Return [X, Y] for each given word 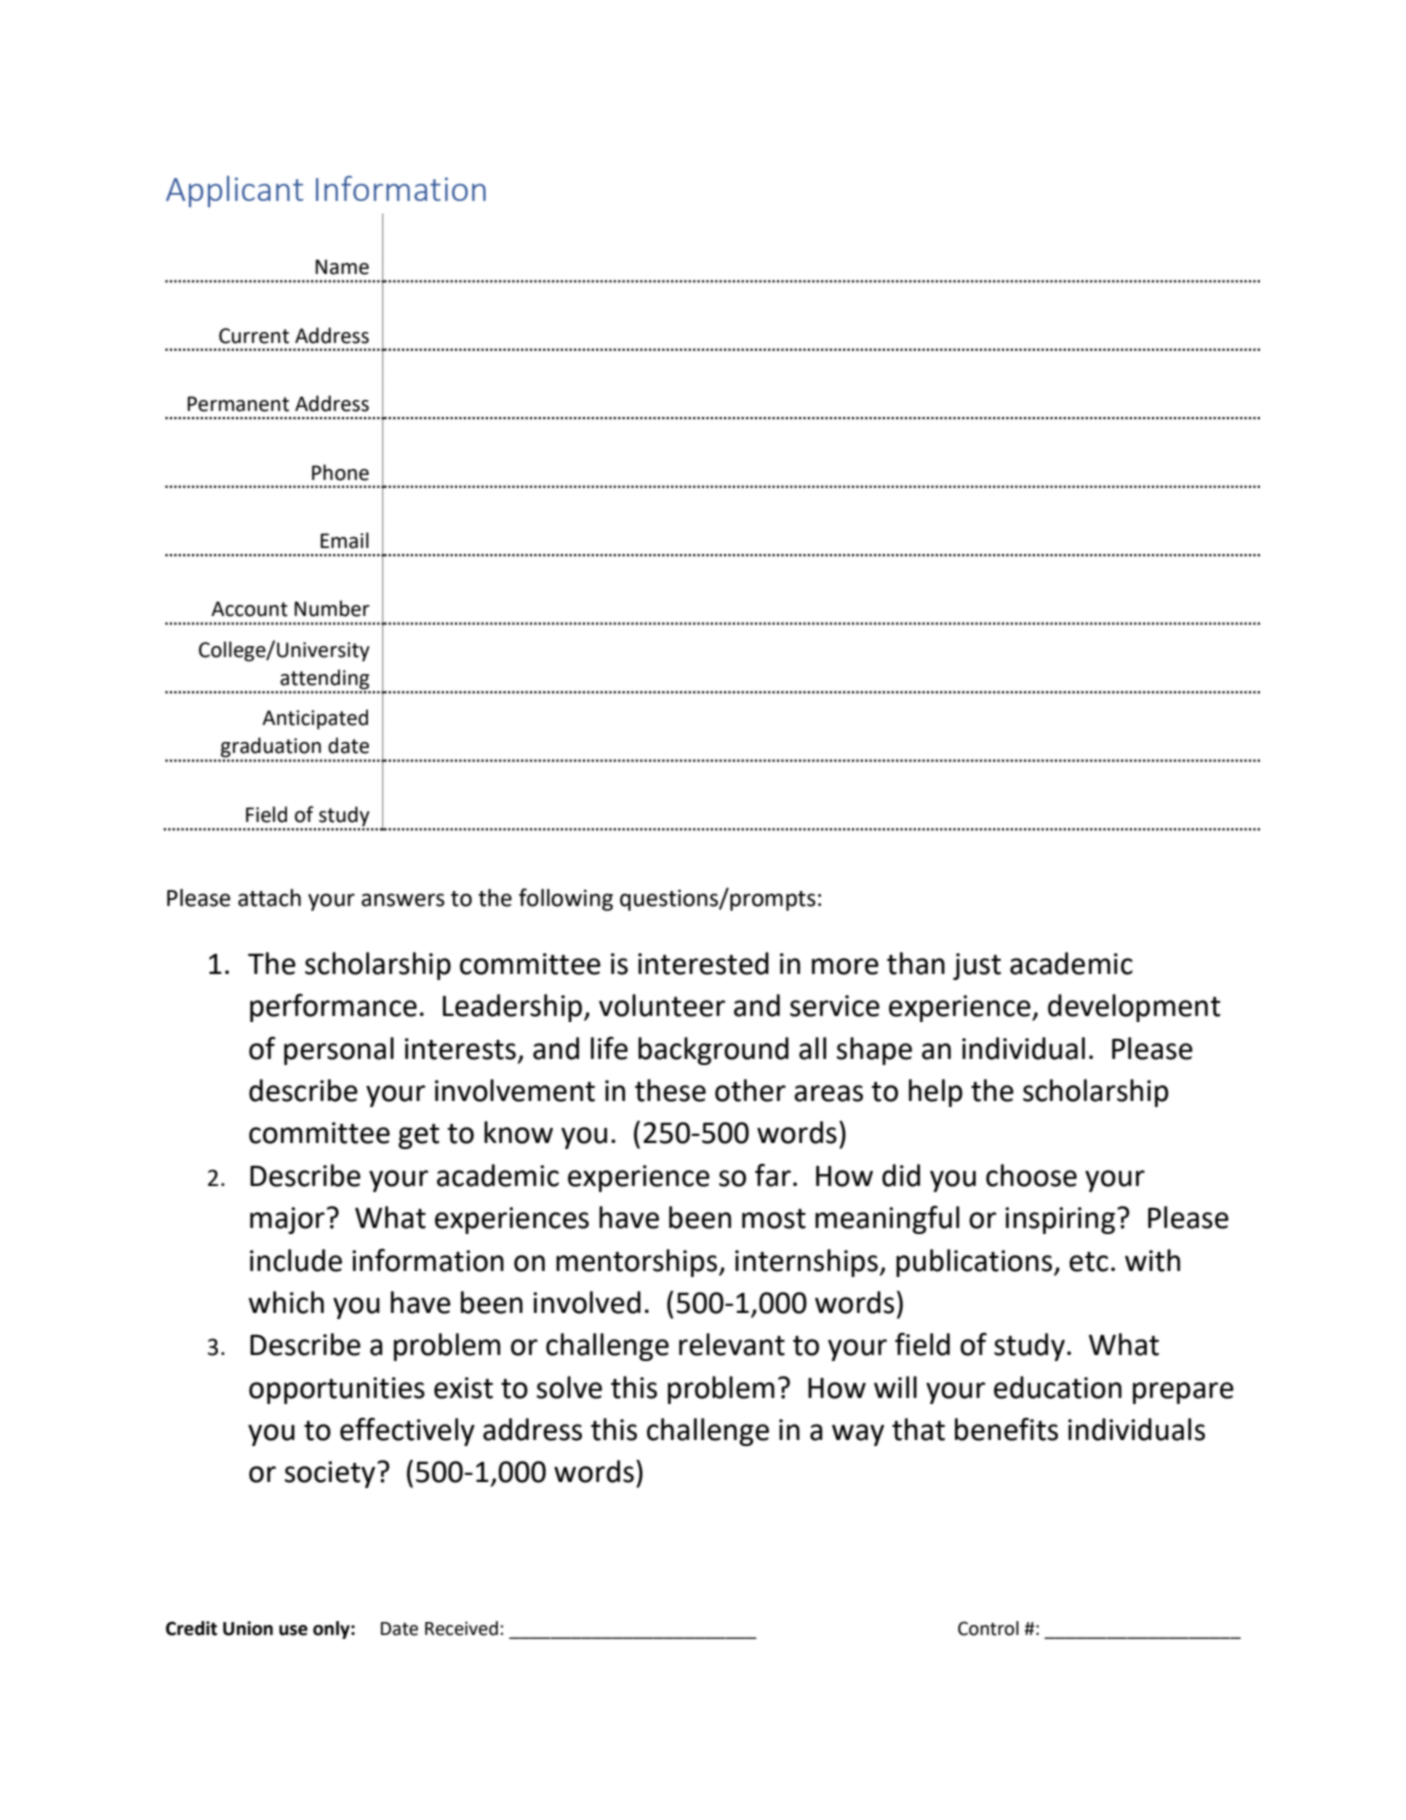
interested [703, 963]
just [977, 966]
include [296, 1260]
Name [342, 267]
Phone [340, 472]
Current [254, 336]
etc [1088, 1262]
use [293, 1630]
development [1134, 1008]
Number [332, 608]
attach [269, 898]
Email [344, 540]
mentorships [638, 1263]
